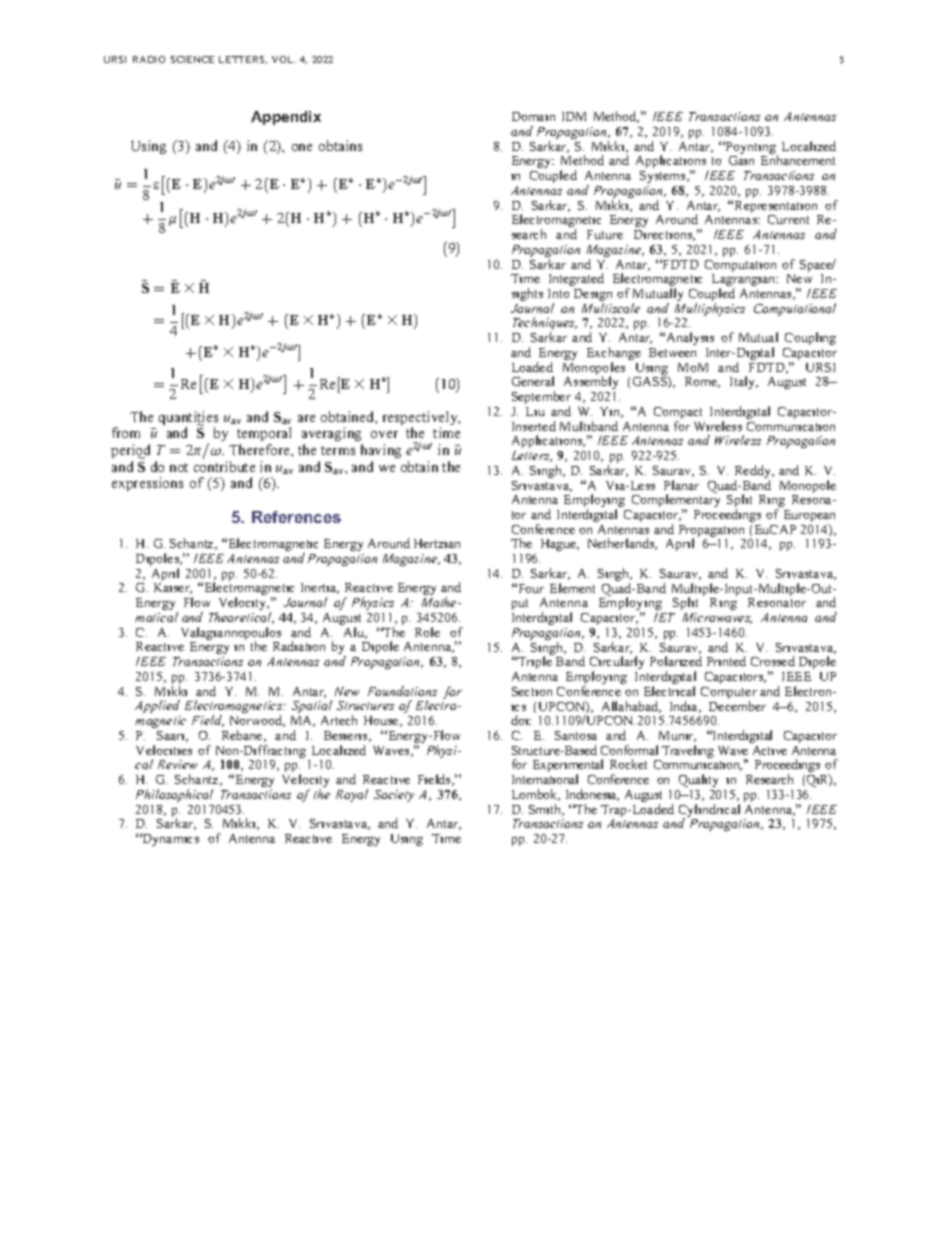 This document has height=1233, width=952. What do you see at coordinates (192, 59) in the document?
I see `SCIENCE` at bounding box center [192, 59].
